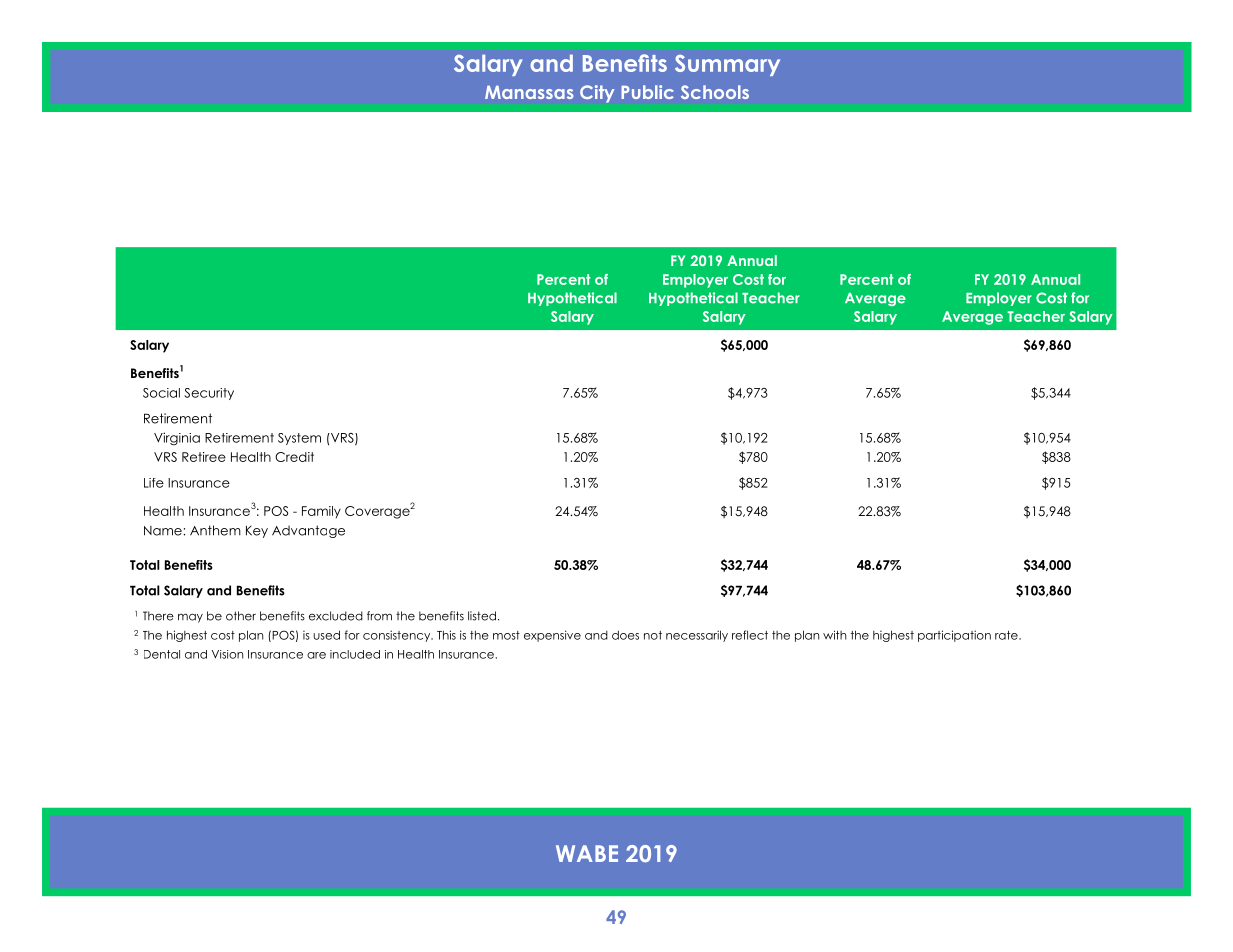  I want to click on City, so click(597, 94).
